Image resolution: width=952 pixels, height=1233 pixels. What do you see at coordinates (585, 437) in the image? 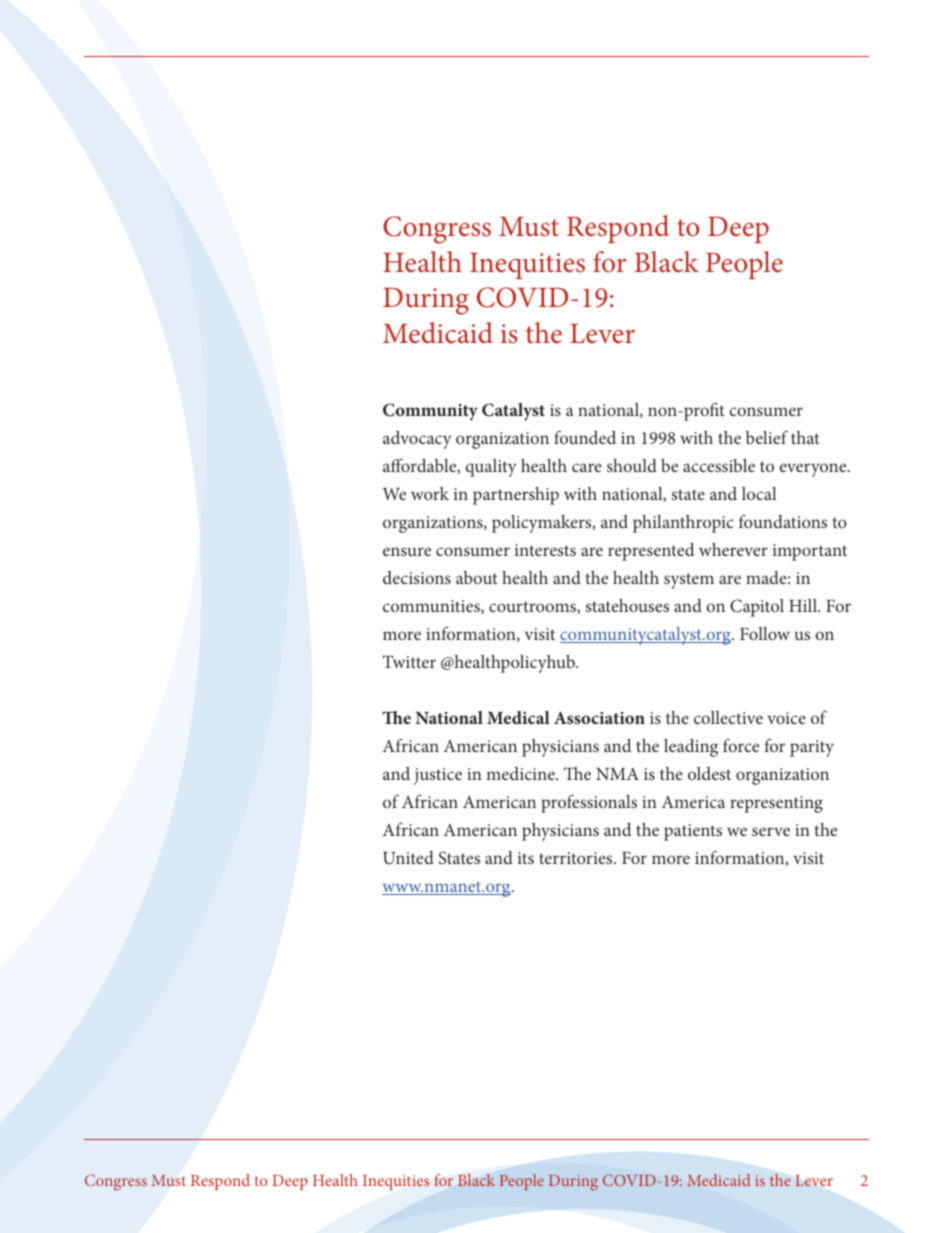
I see `founded` at bounding box center [585, 437].
